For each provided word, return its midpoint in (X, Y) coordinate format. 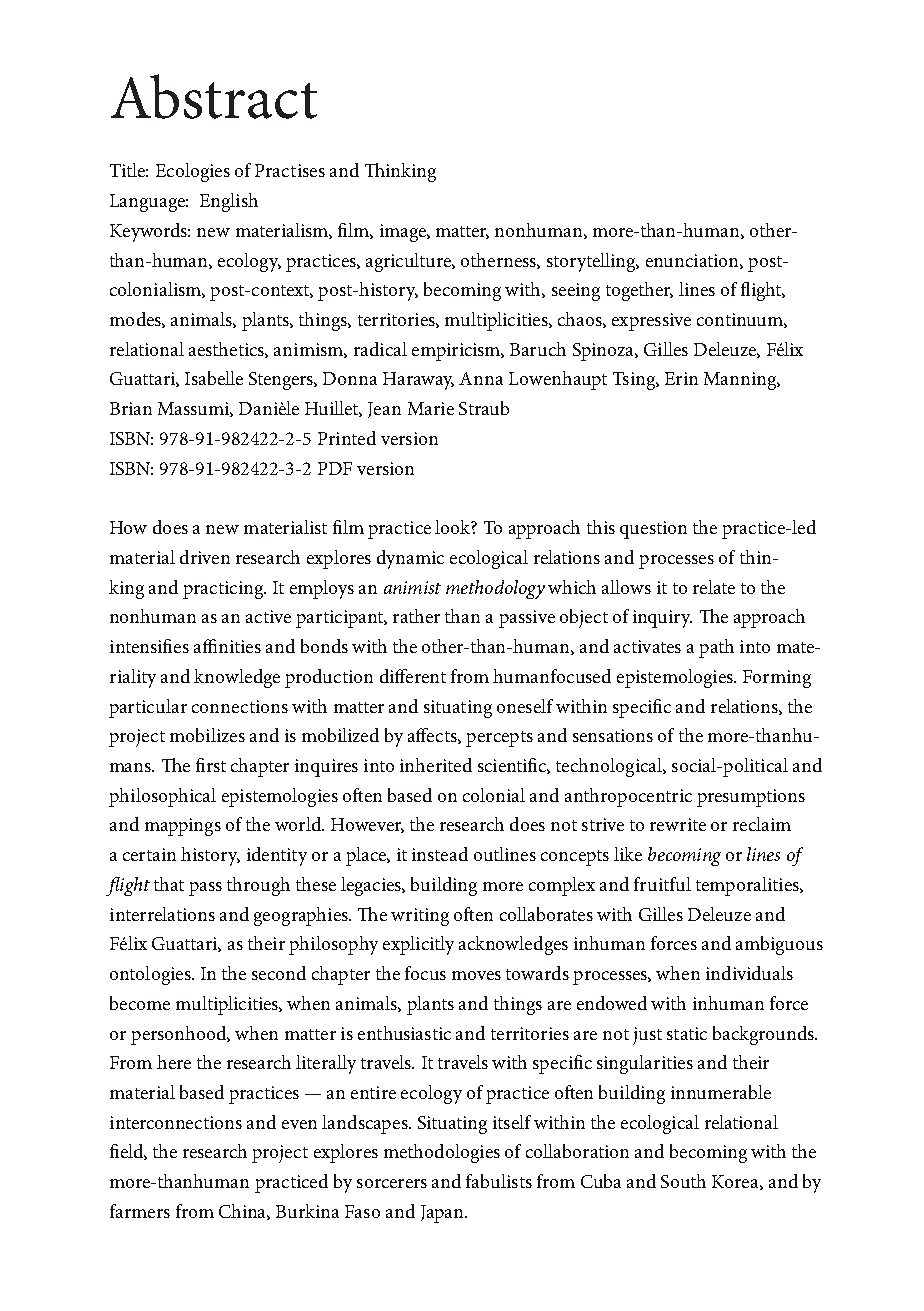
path (716, 648)
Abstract (214, 96)
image (404, 233)
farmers (140, 1211)
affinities (227, 646)
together (639, 291)
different (413, 676)
